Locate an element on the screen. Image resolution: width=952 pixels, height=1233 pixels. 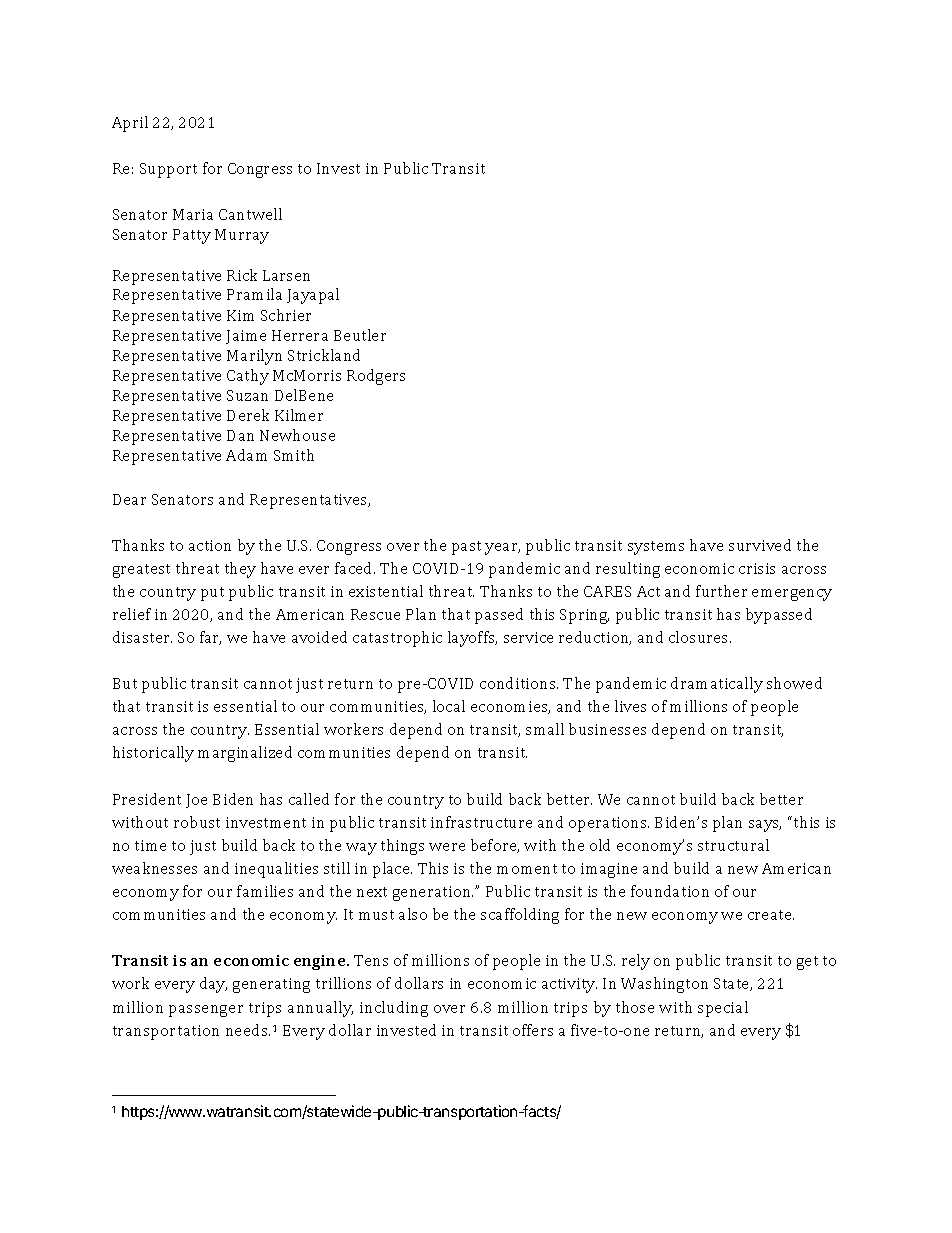
including is located at coordinates (394, 1009).
